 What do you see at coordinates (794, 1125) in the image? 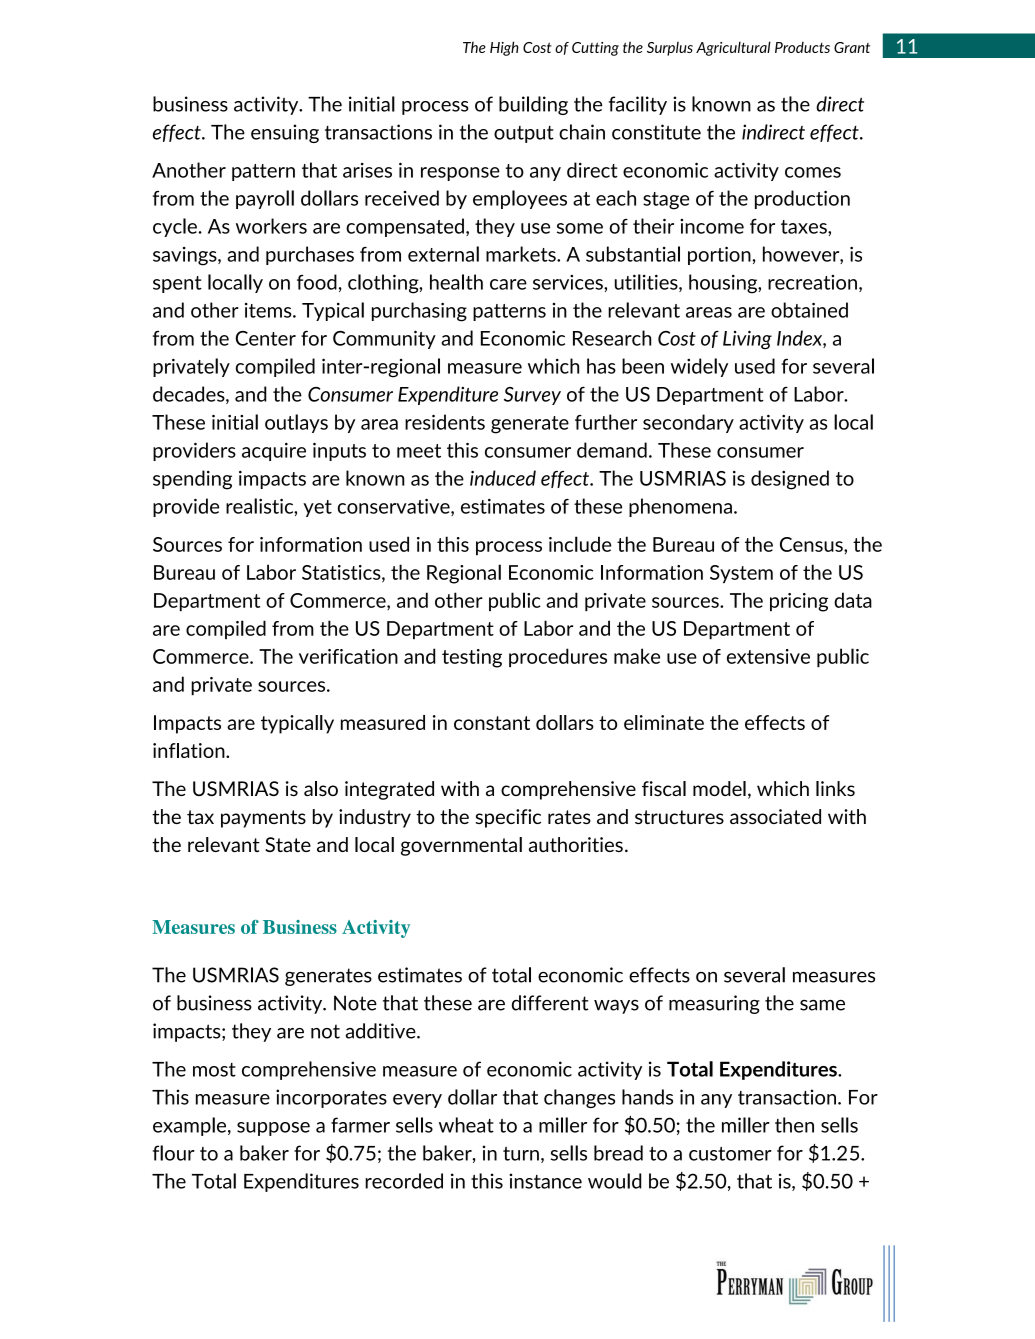
I see `then` at bounding box center [794, 1125].
